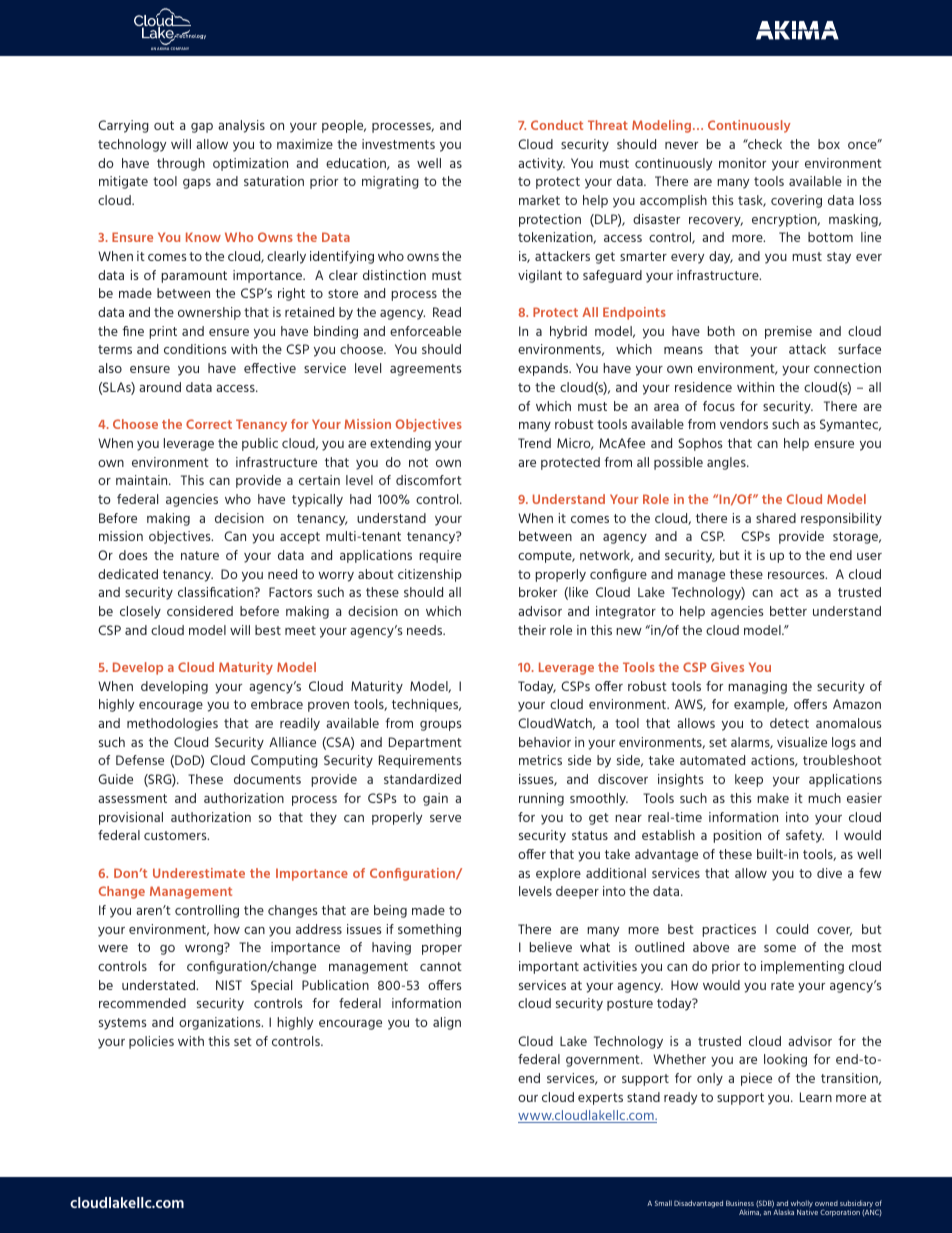 This document has width=952, height=1233. What do you see at coordinates (199, 873) in the document?
I see `Underestimate` at bounding box center [199, 873].
